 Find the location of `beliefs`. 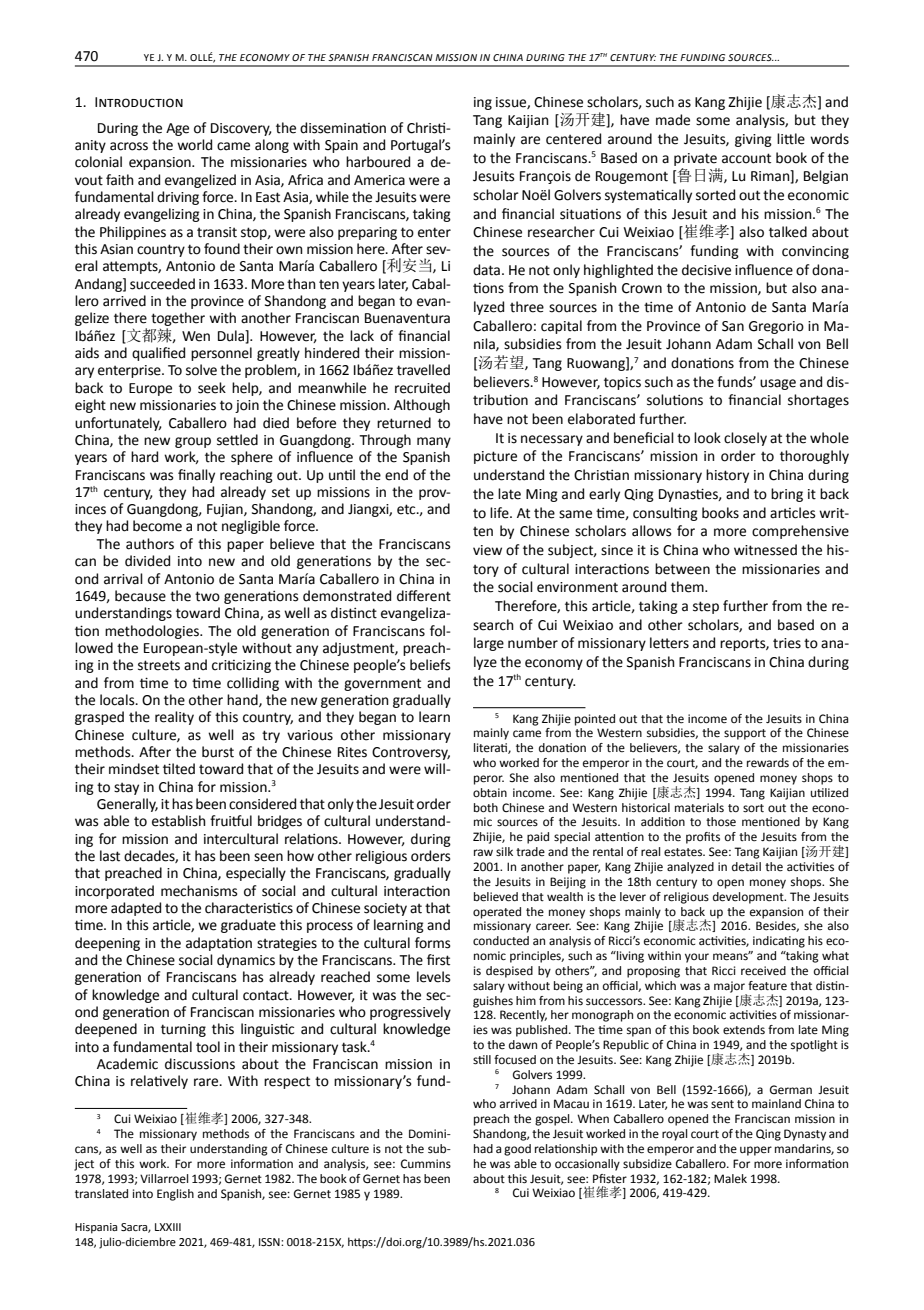

beliefs is located at coordinates (430, 665).
